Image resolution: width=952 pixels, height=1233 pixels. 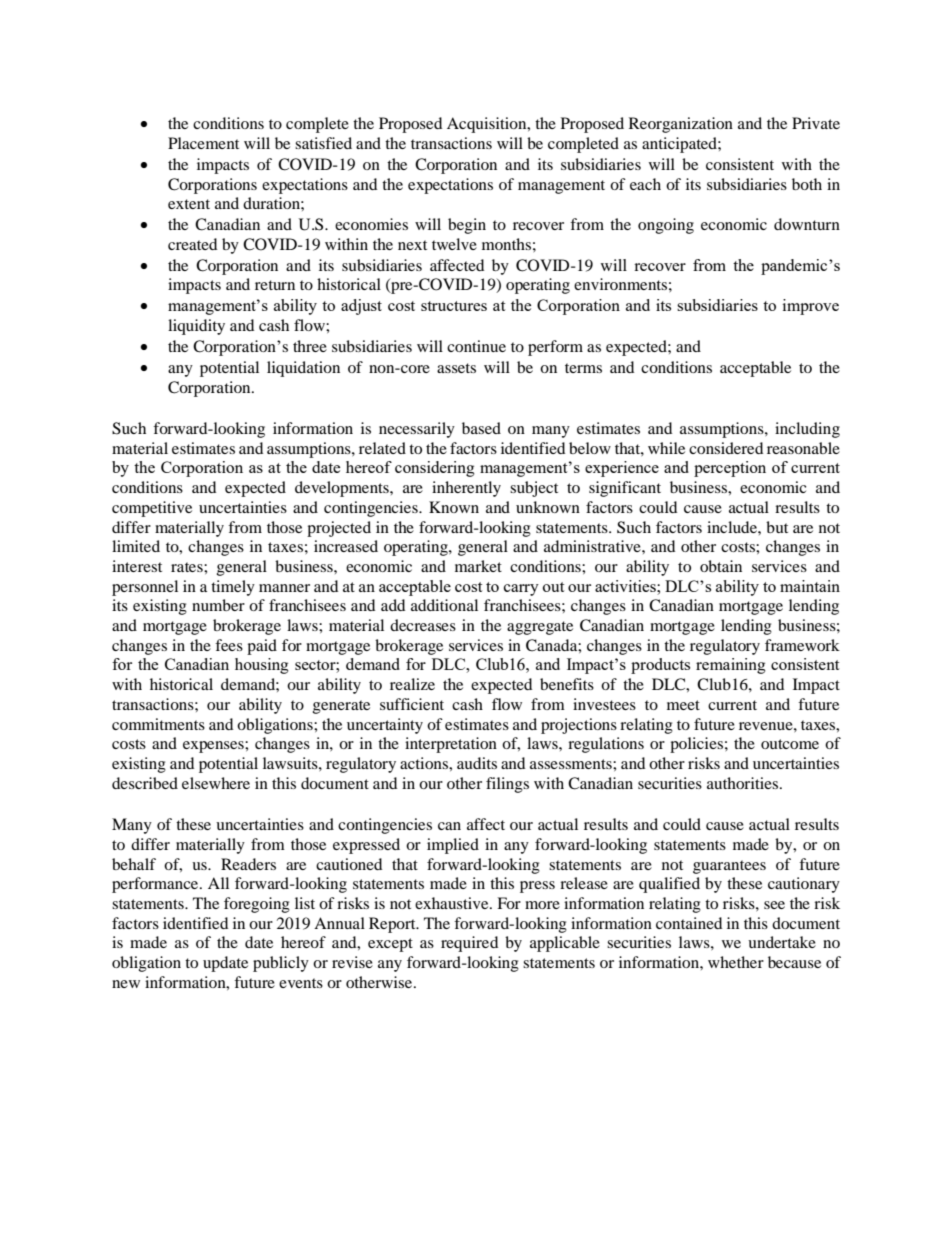 What do you see at coordinates (481, 428) in the screenshot?
I see `based` at bounding box center [481, 428].
